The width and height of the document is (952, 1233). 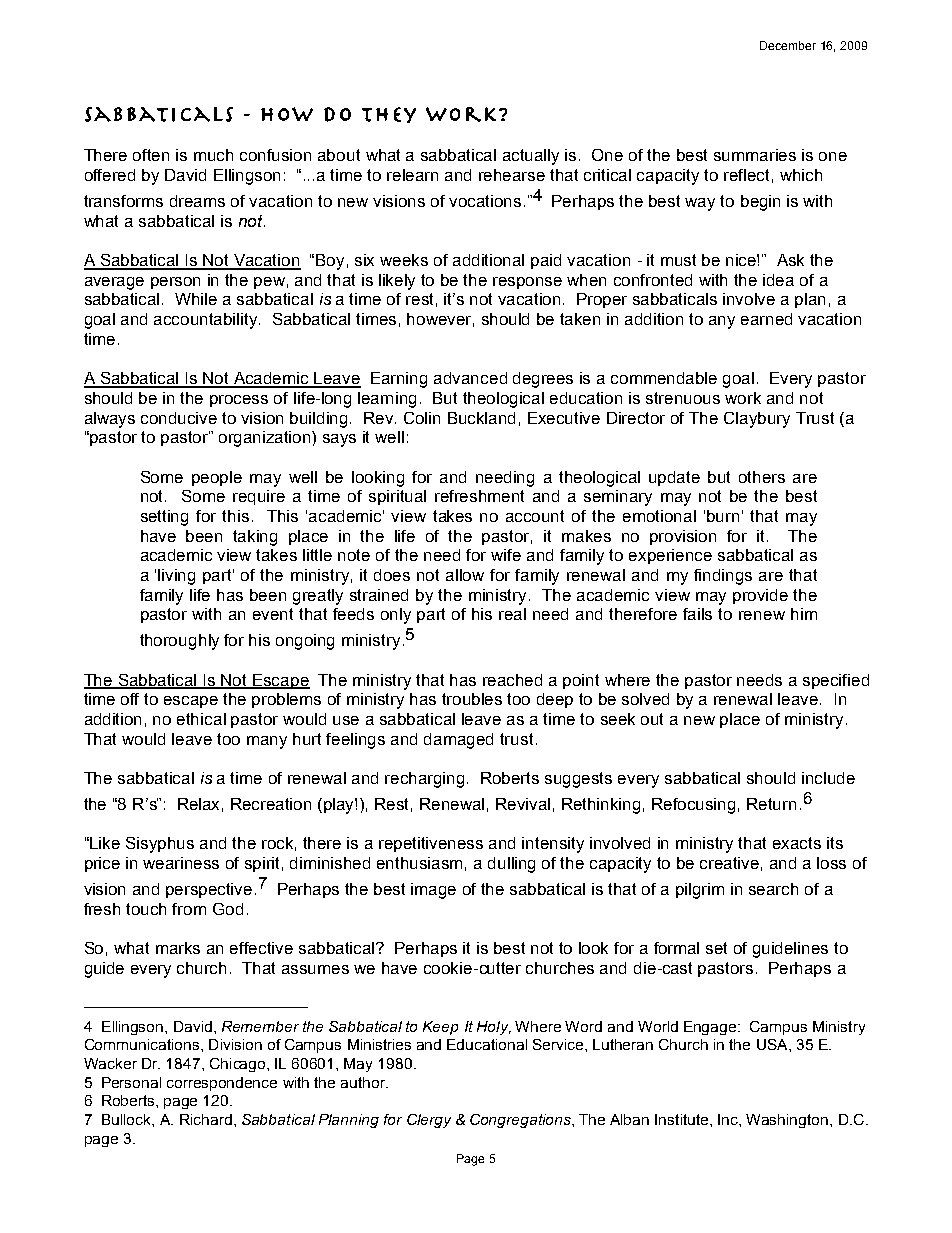 I want to click on living, so click(x=176, y=577).
